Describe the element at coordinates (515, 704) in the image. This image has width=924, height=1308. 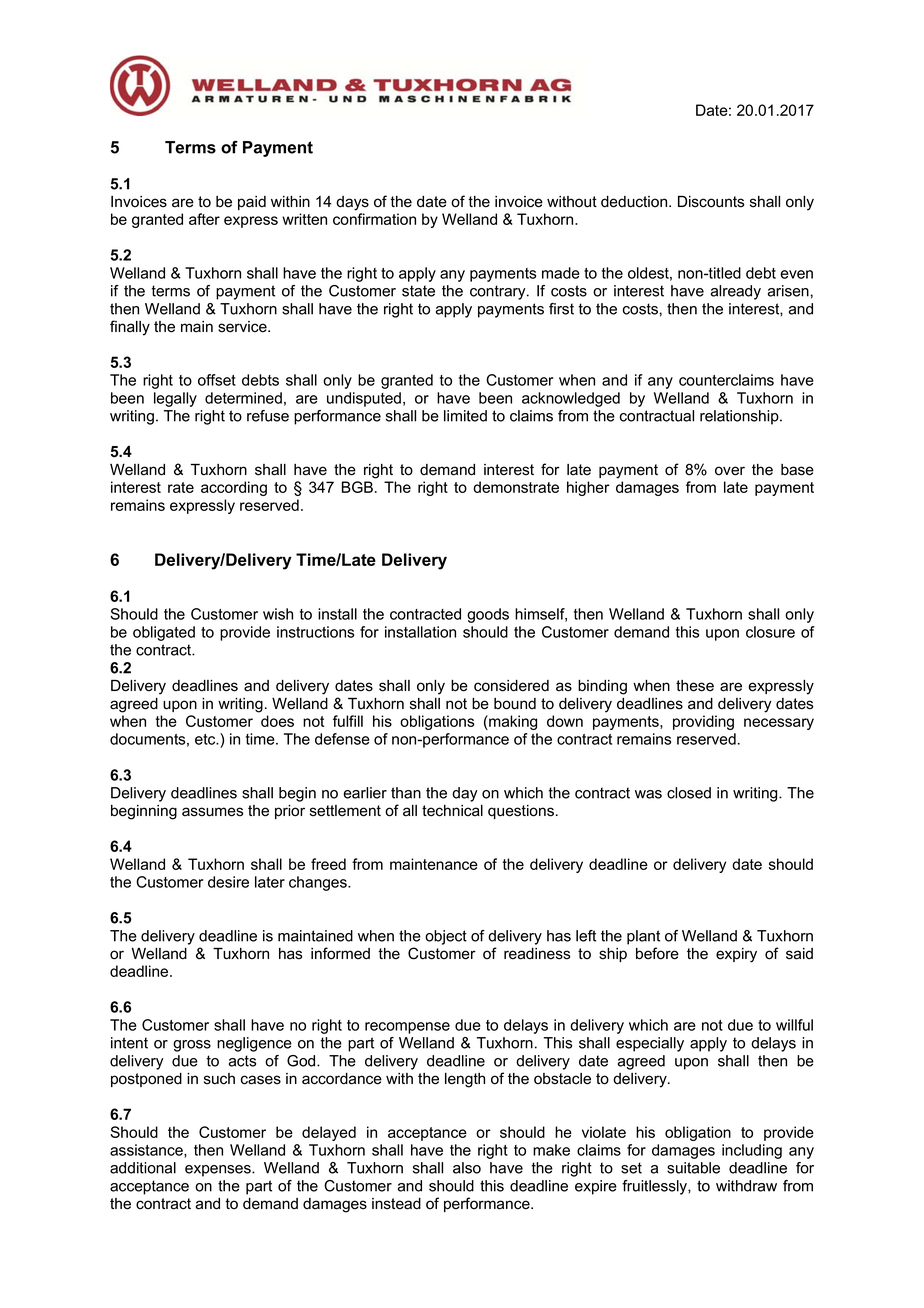
I see `bound` at that location.
